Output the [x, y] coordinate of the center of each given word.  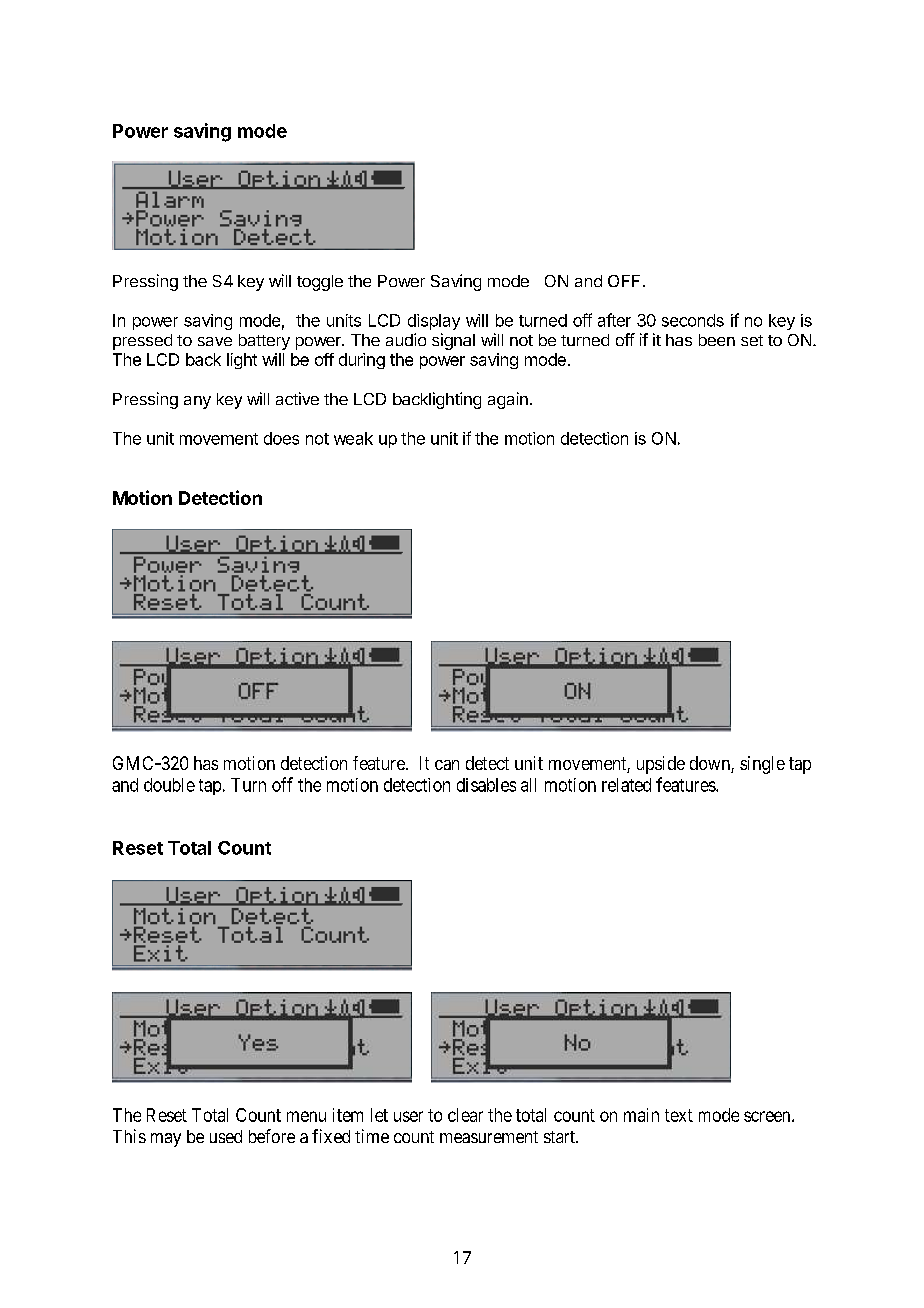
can [447, 765]
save [215, 341]
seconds [693, 320]
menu [306, 1116]
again [508, 400]
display [434, 322]
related [626, 785]
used [226, 1136]
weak [353, 438]
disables [486, 785]
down [711, 764]
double [169, 785]
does [281, 438]
